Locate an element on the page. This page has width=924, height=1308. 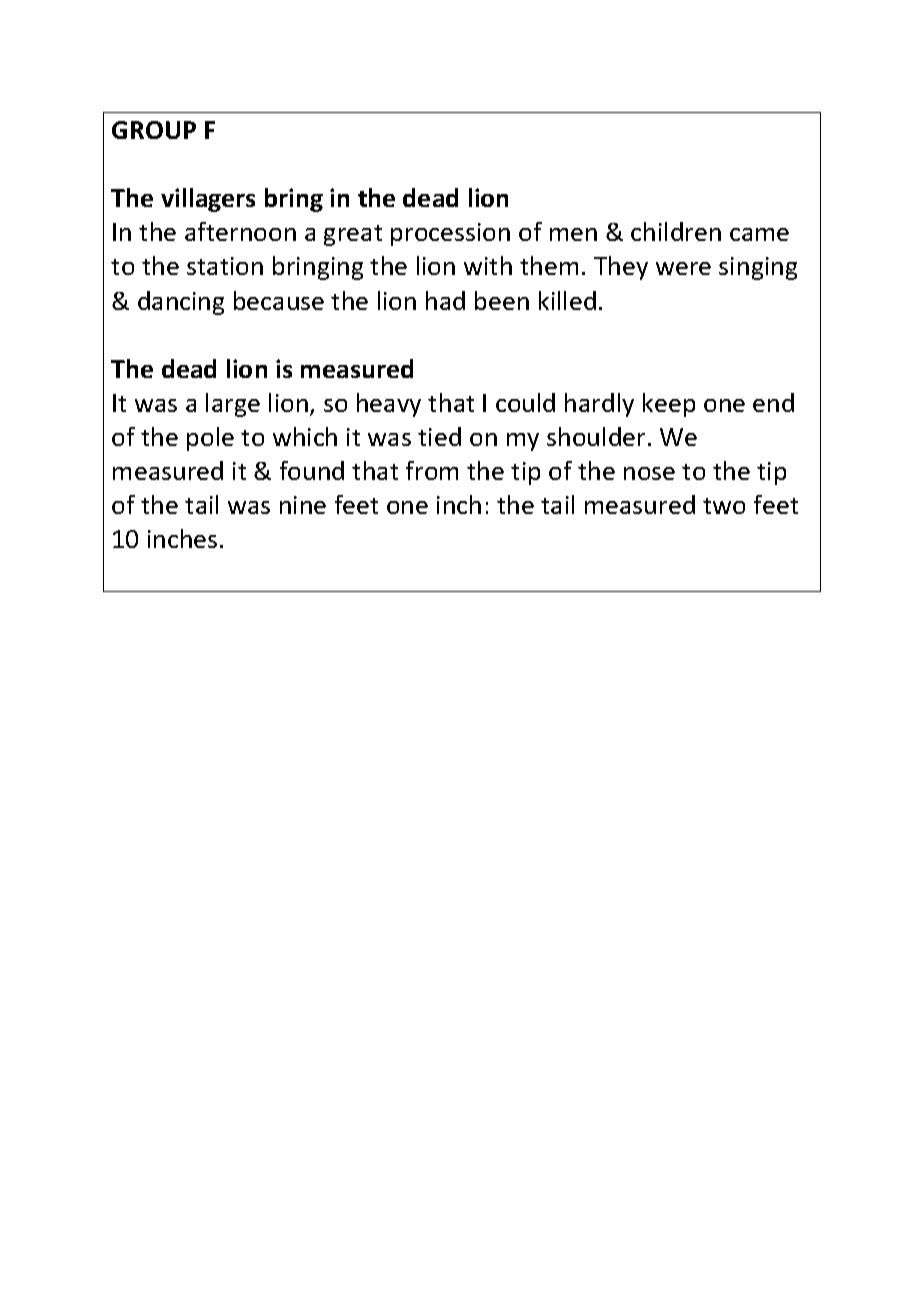
two is located at coordinates (724, 506).
